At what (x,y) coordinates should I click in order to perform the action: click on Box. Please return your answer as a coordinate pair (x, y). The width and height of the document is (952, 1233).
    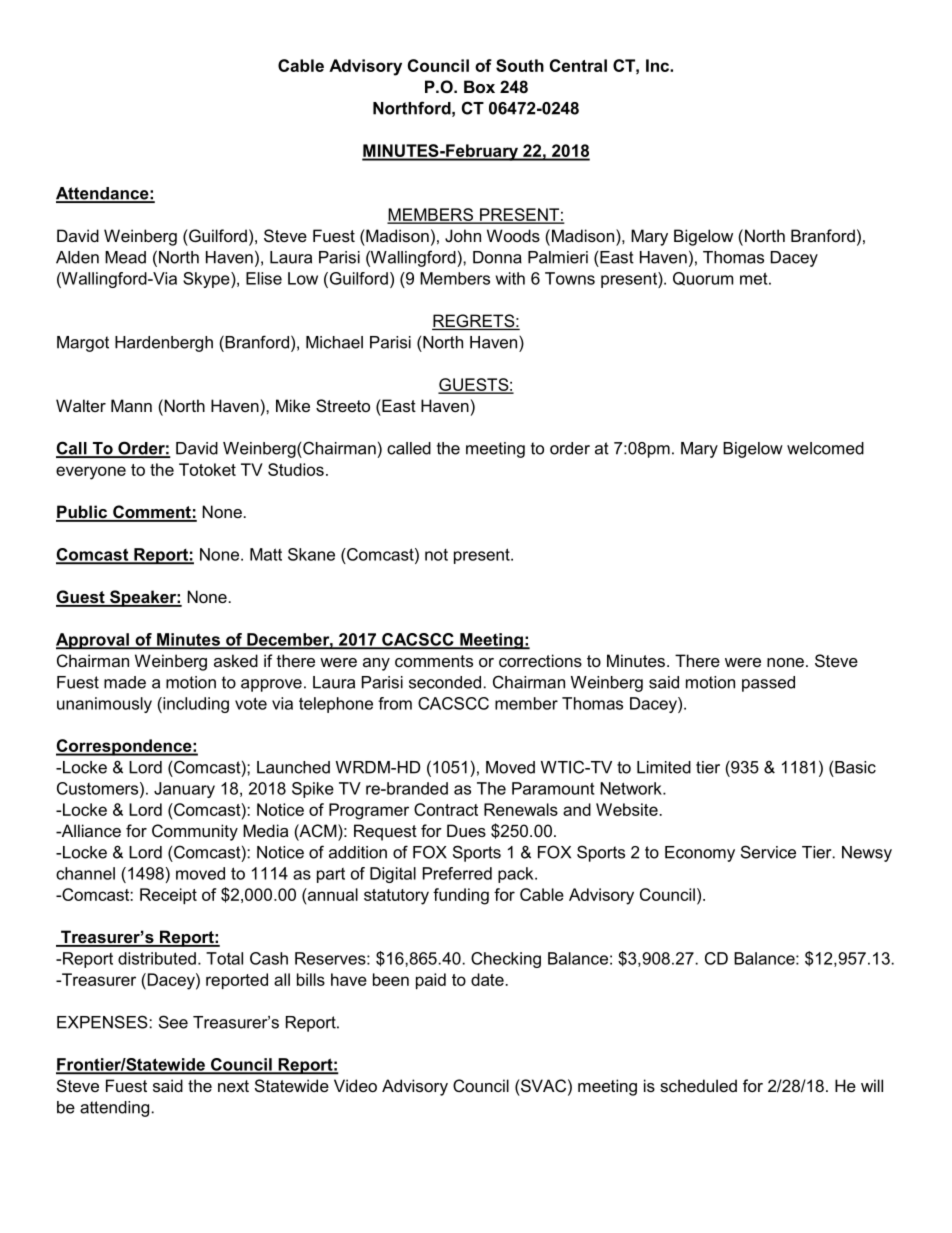
    Looking at the image, I should click on (479, 86).
